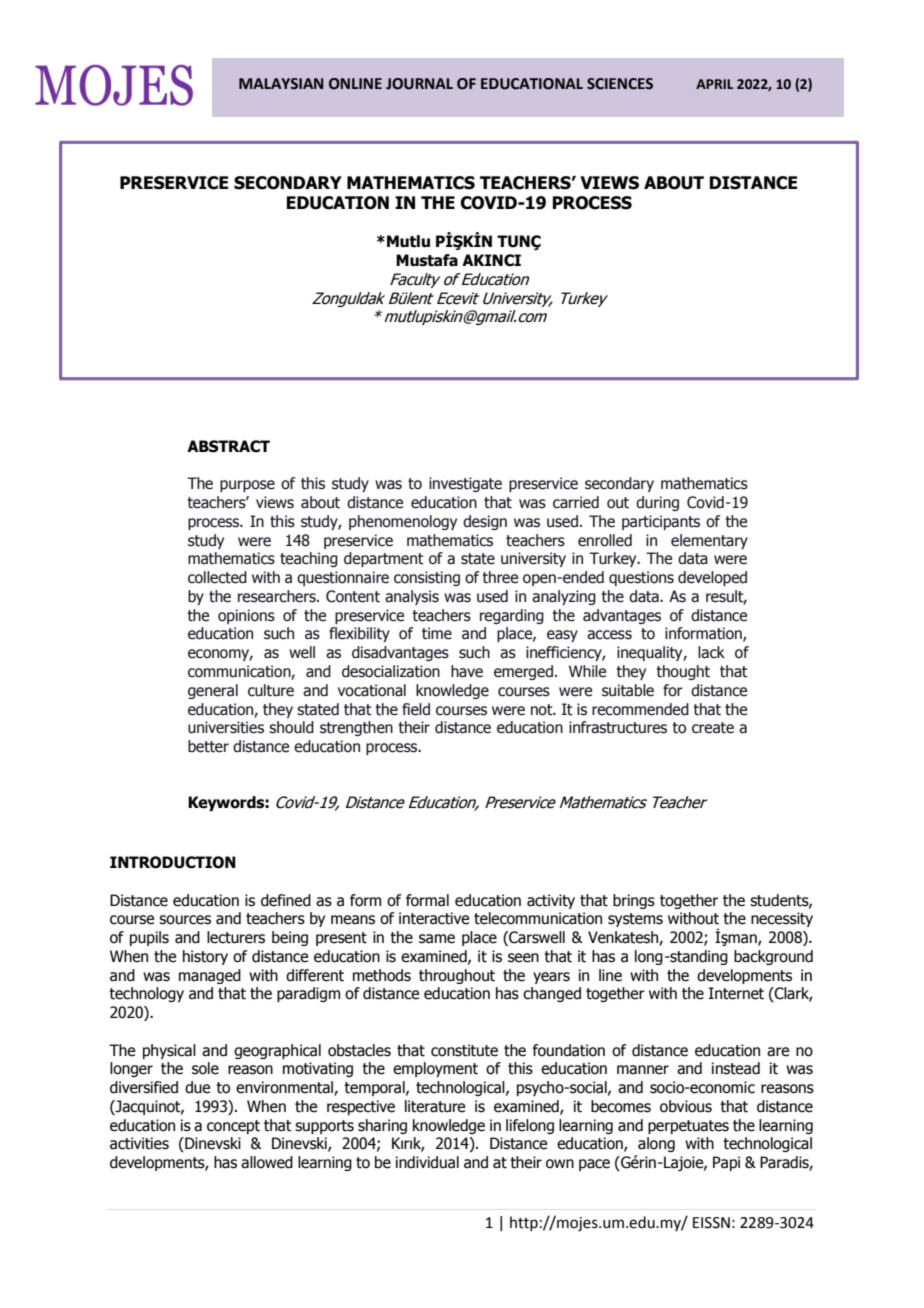  I want to click on allowed, so click(267, 1162).
